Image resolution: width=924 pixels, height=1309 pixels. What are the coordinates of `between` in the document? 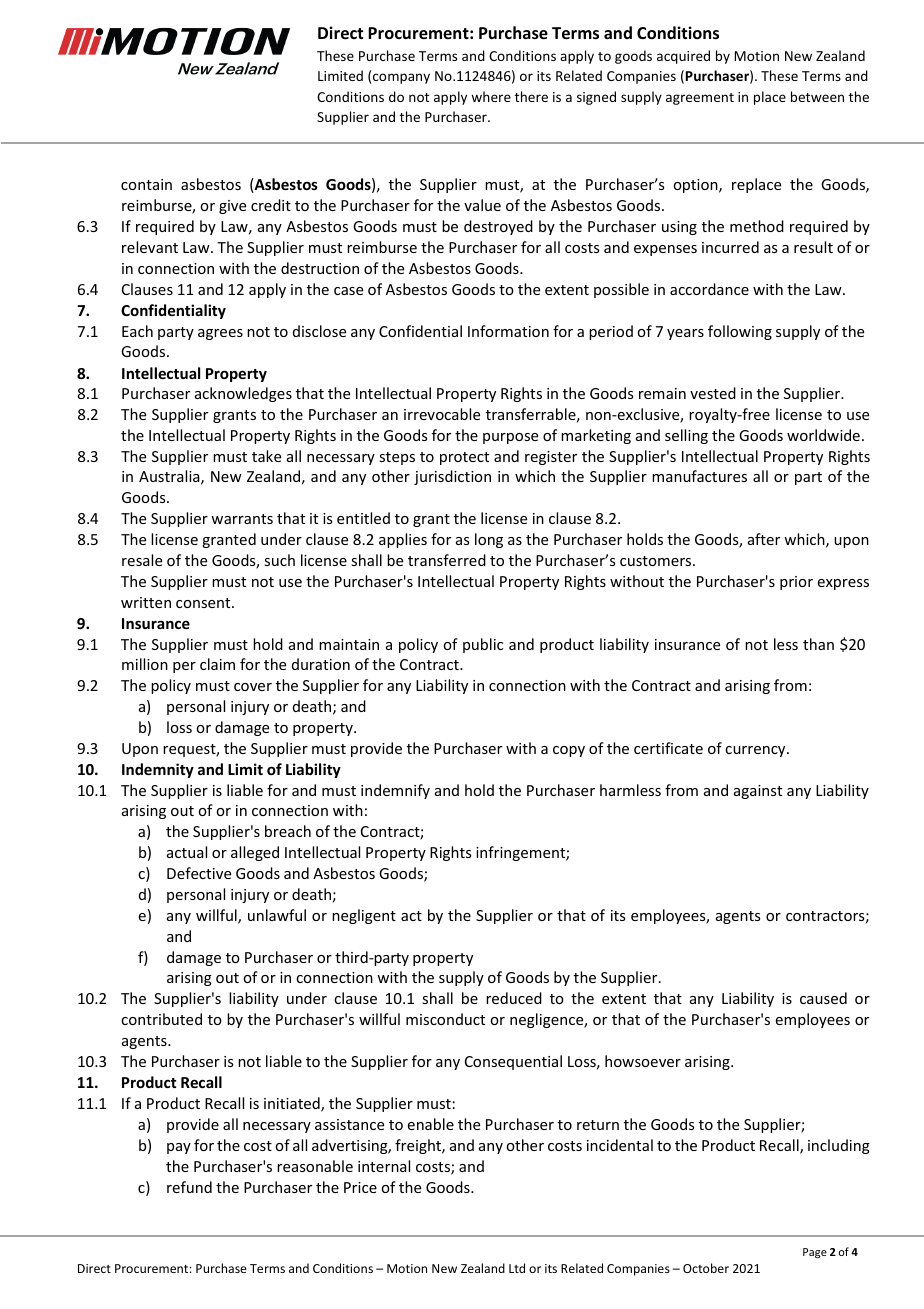 It's located at (817, 96).
